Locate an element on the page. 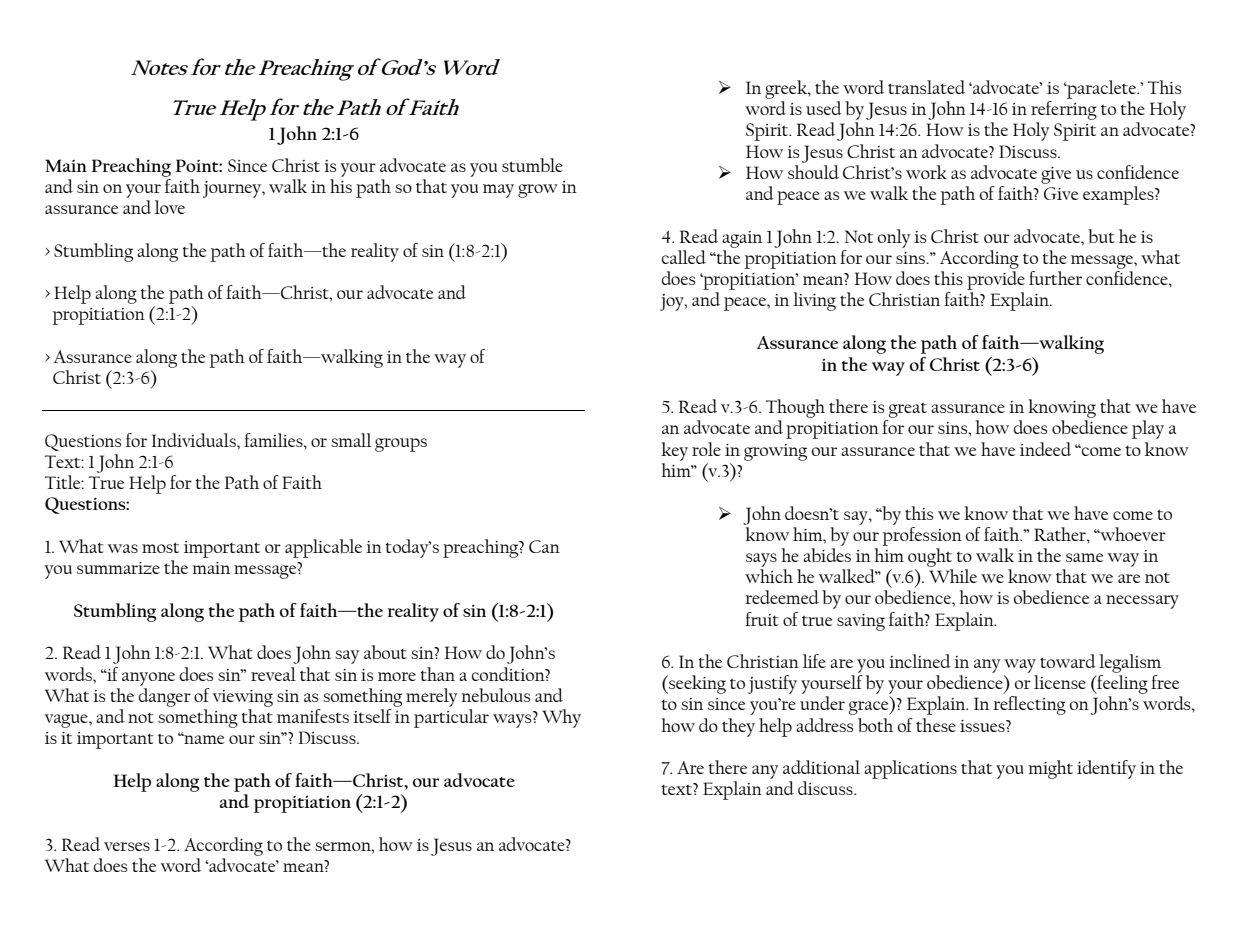  love is located at coordinates (170, 207).
